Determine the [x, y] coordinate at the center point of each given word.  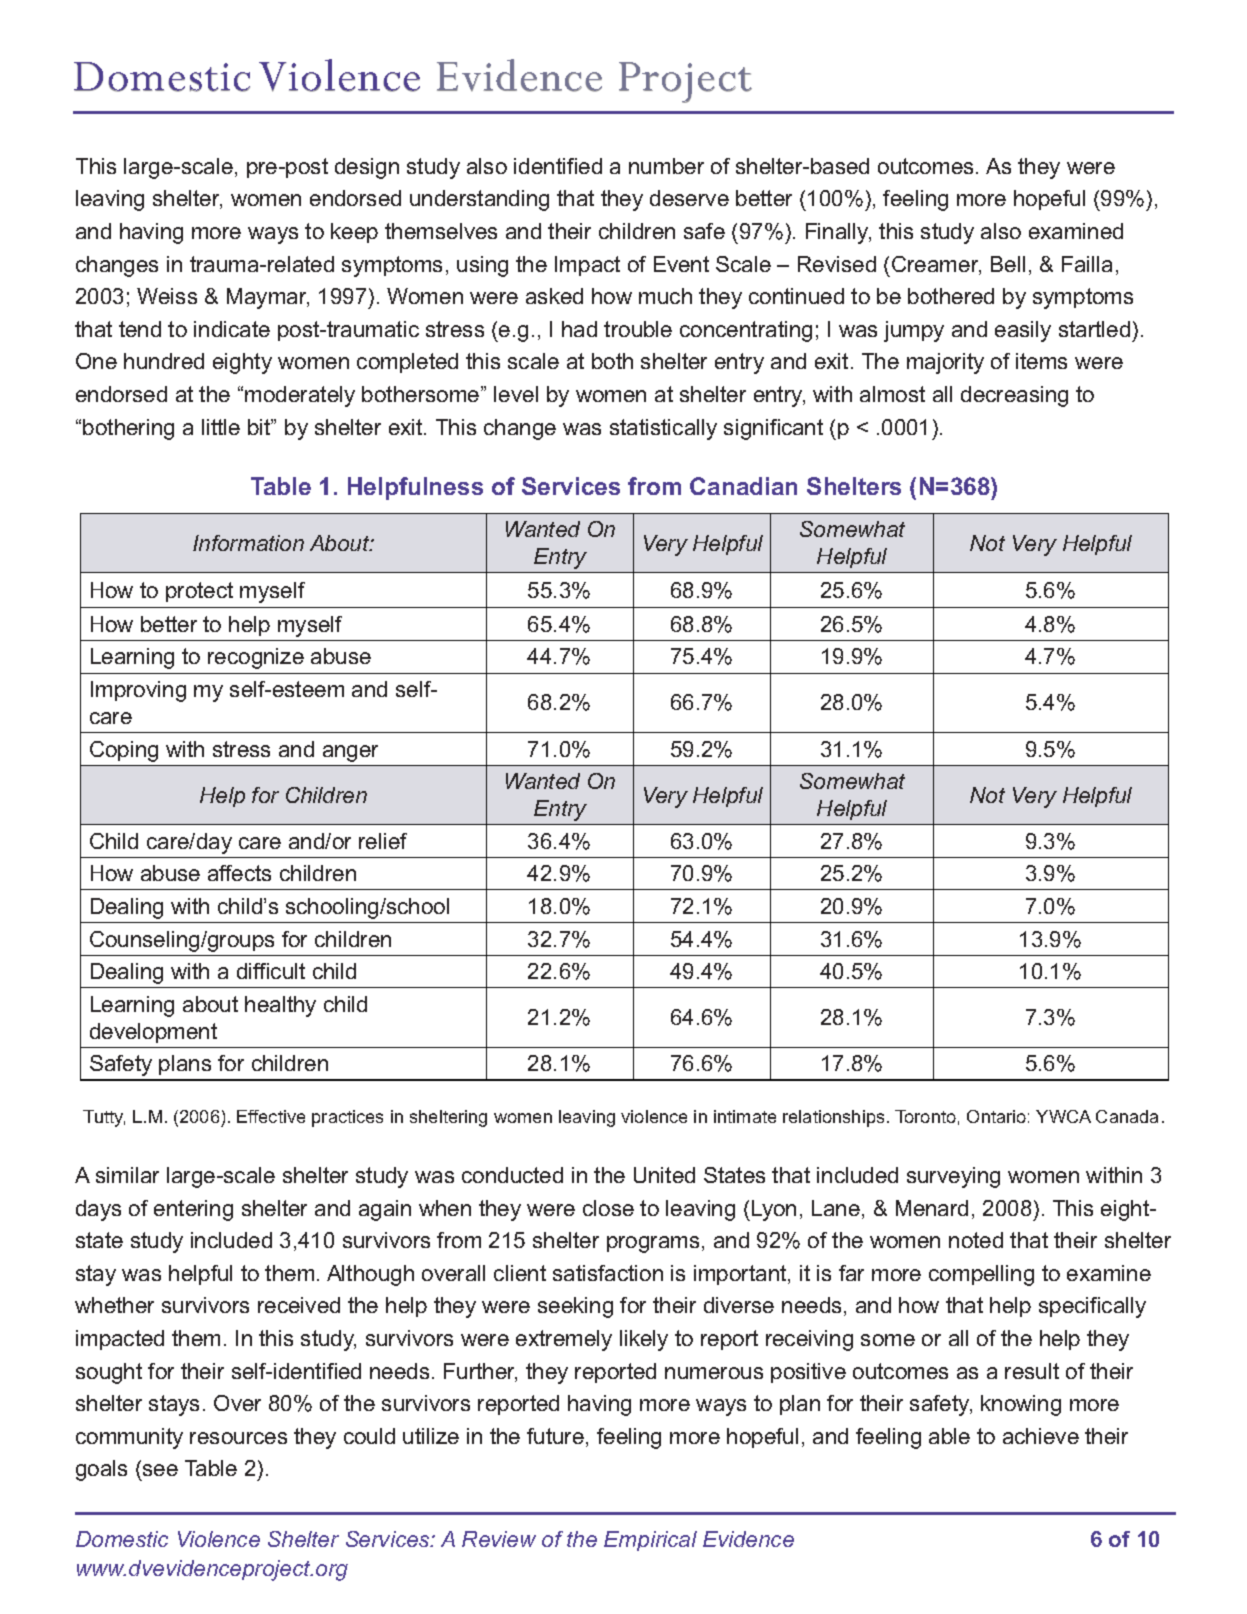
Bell [1008, 264]
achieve [1041, 1436]
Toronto [925, 1116]
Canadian [743, 486]
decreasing [1014, 396]
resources [238, 1438]
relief [383, 841]
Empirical [650, 1541]
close [608, 1208]
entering [193, 1210]
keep [354, 233]
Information [248, 543]
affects [239, 873]
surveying [953, 1177]
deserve [689, 198]
